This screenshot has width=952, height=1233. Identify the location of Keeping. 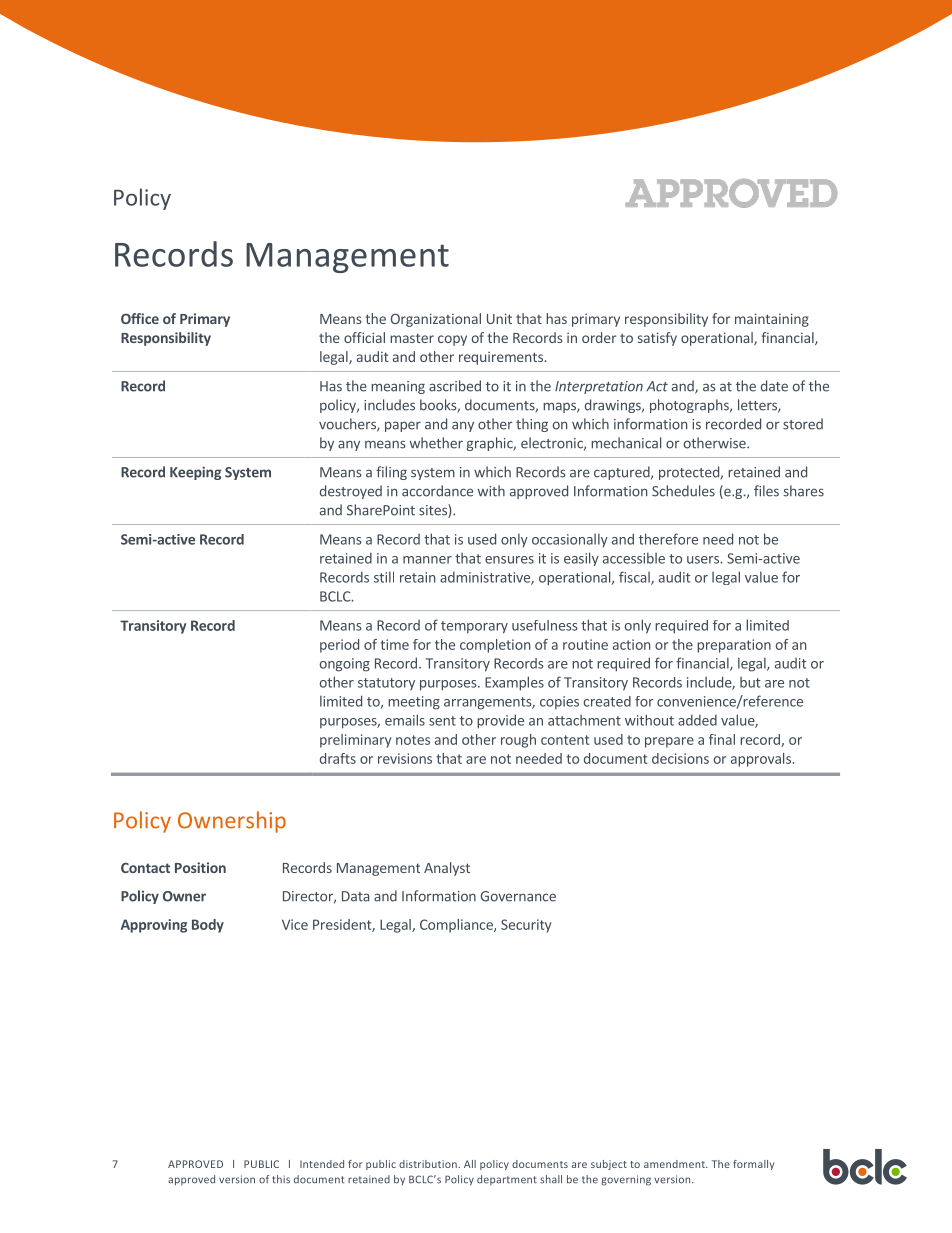
(195, 473).
